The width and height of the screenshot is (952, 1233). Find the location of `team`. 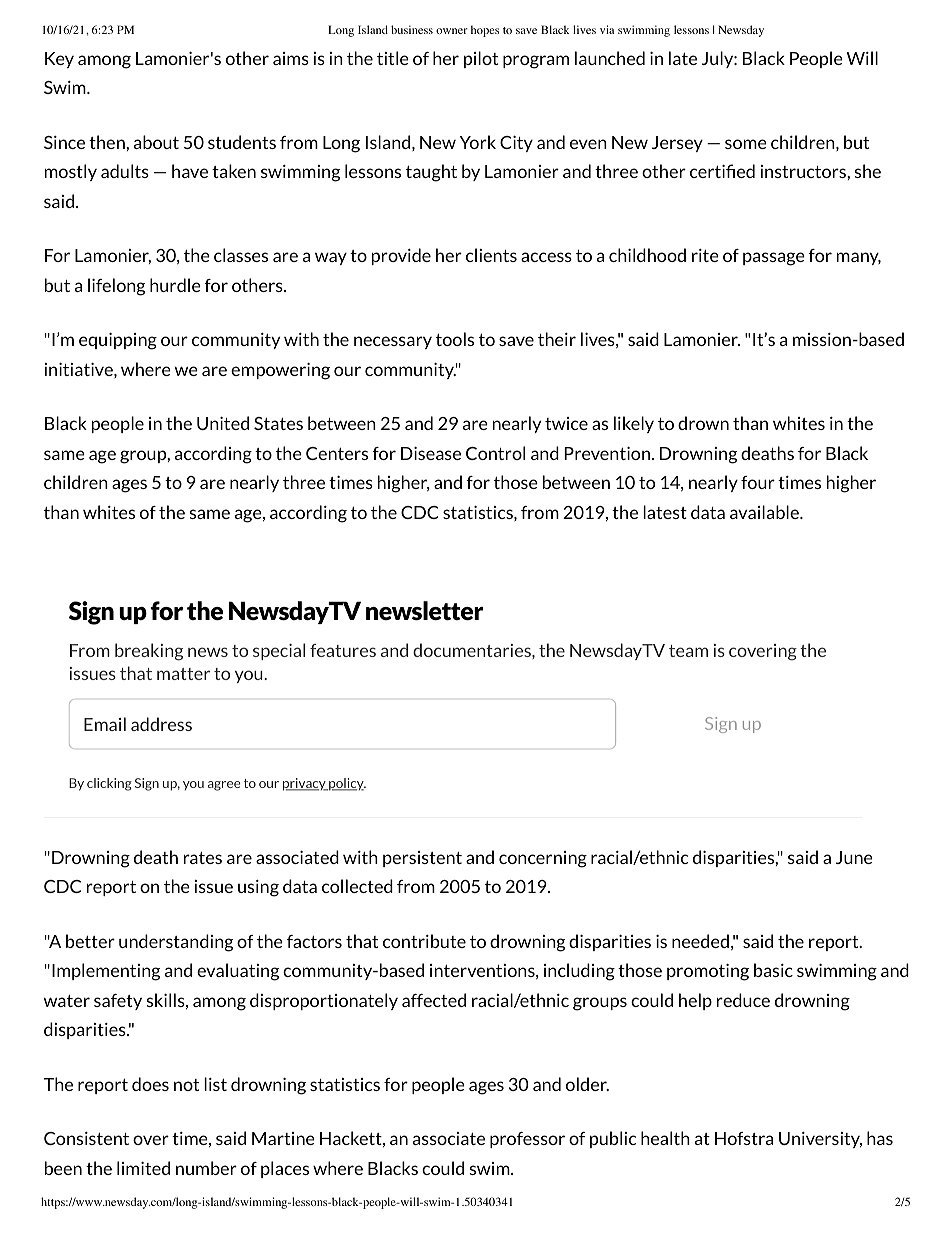

team is located at coordinates (688, 651).
